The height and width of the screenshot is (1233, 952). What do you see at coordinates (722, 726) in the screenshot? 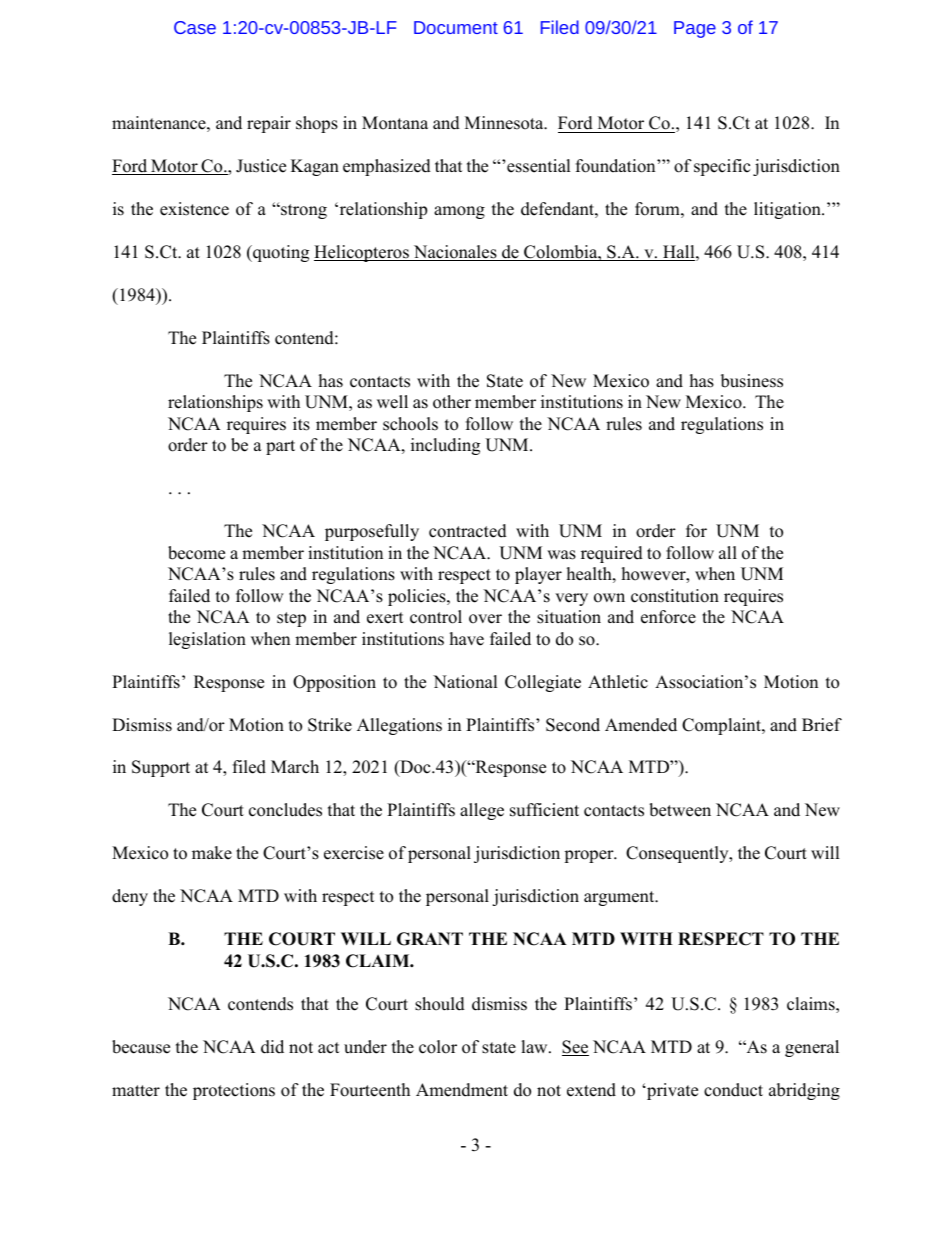
I see `Complaint` at bounding box center [722, 726].
